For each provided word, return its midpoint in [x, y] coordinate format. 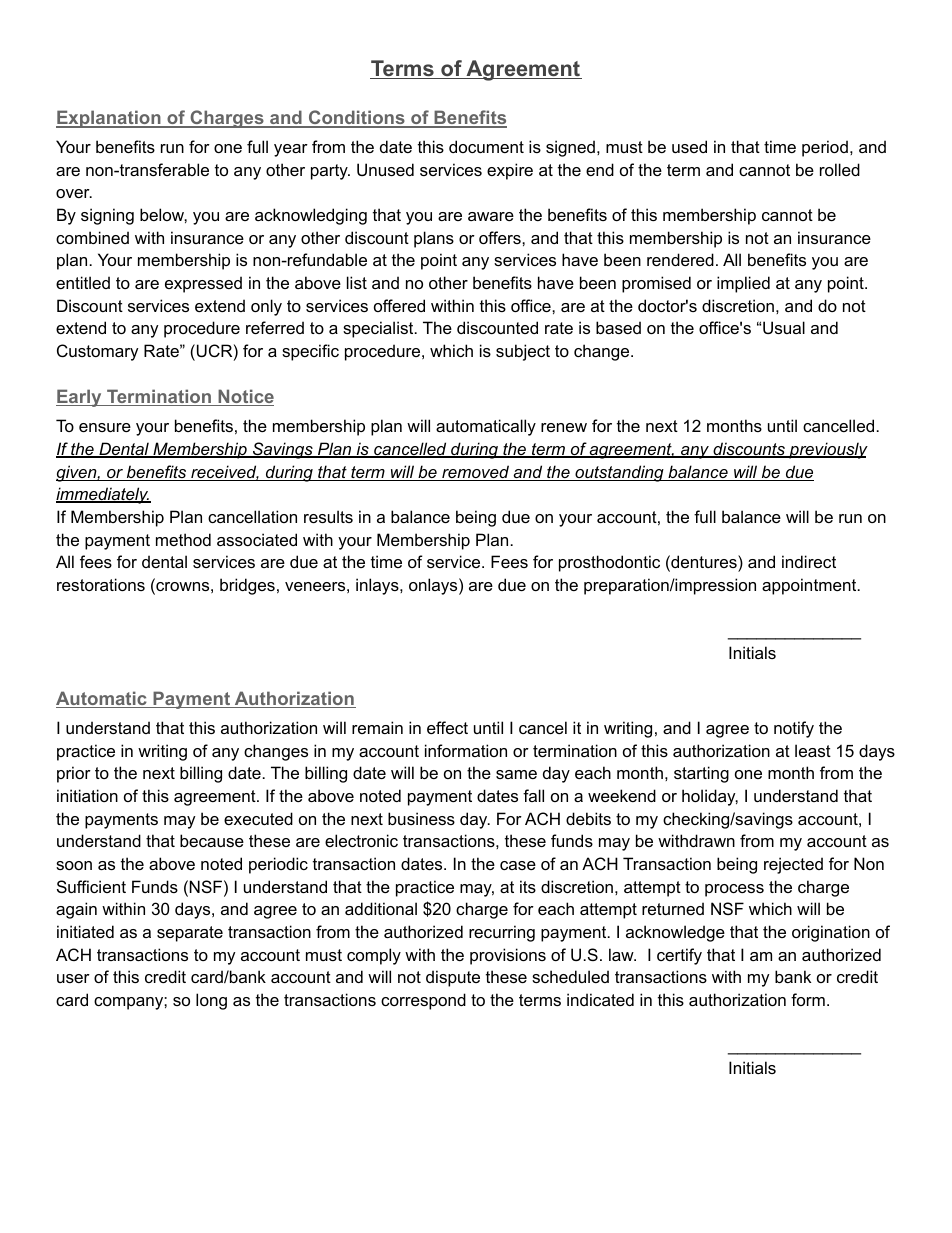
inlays [378, 586]
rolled [840, 169]
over [74, 193]
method [183, 539]
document [486, 146]
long [211, 1001]
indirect [809, 561]
